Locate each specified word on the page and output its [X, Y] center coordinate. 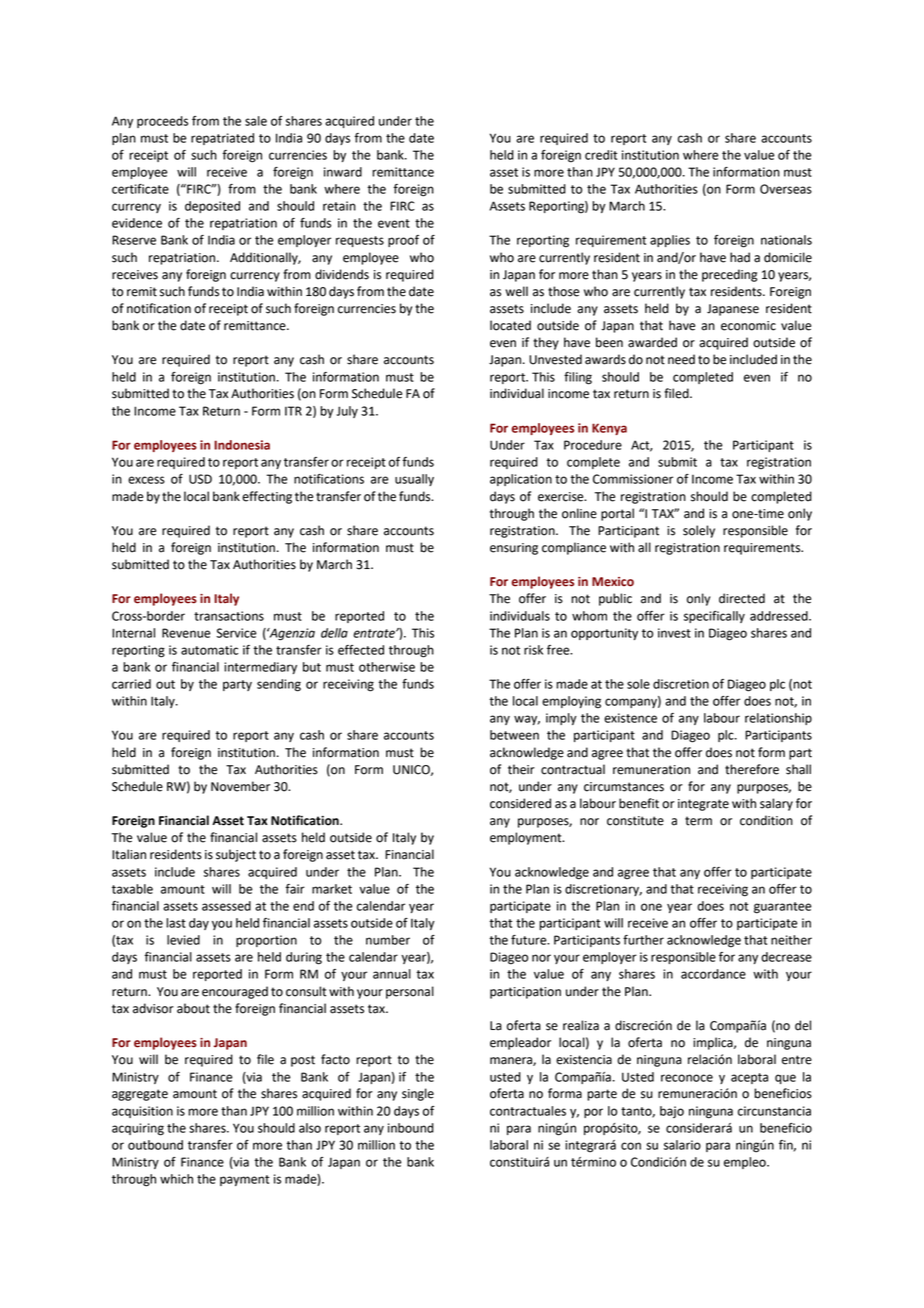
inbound [411, 1128]
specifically [714, 617]
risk [533, 650]
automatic [209, 650]
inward [343, 172]
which [176, 1179]
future [530, 940]
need [681, 359]
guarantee [782, 908]
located [510, 325]
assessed [226, 906]
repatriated [222, 139]
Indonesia [242, 445]
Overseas [786, 189]
